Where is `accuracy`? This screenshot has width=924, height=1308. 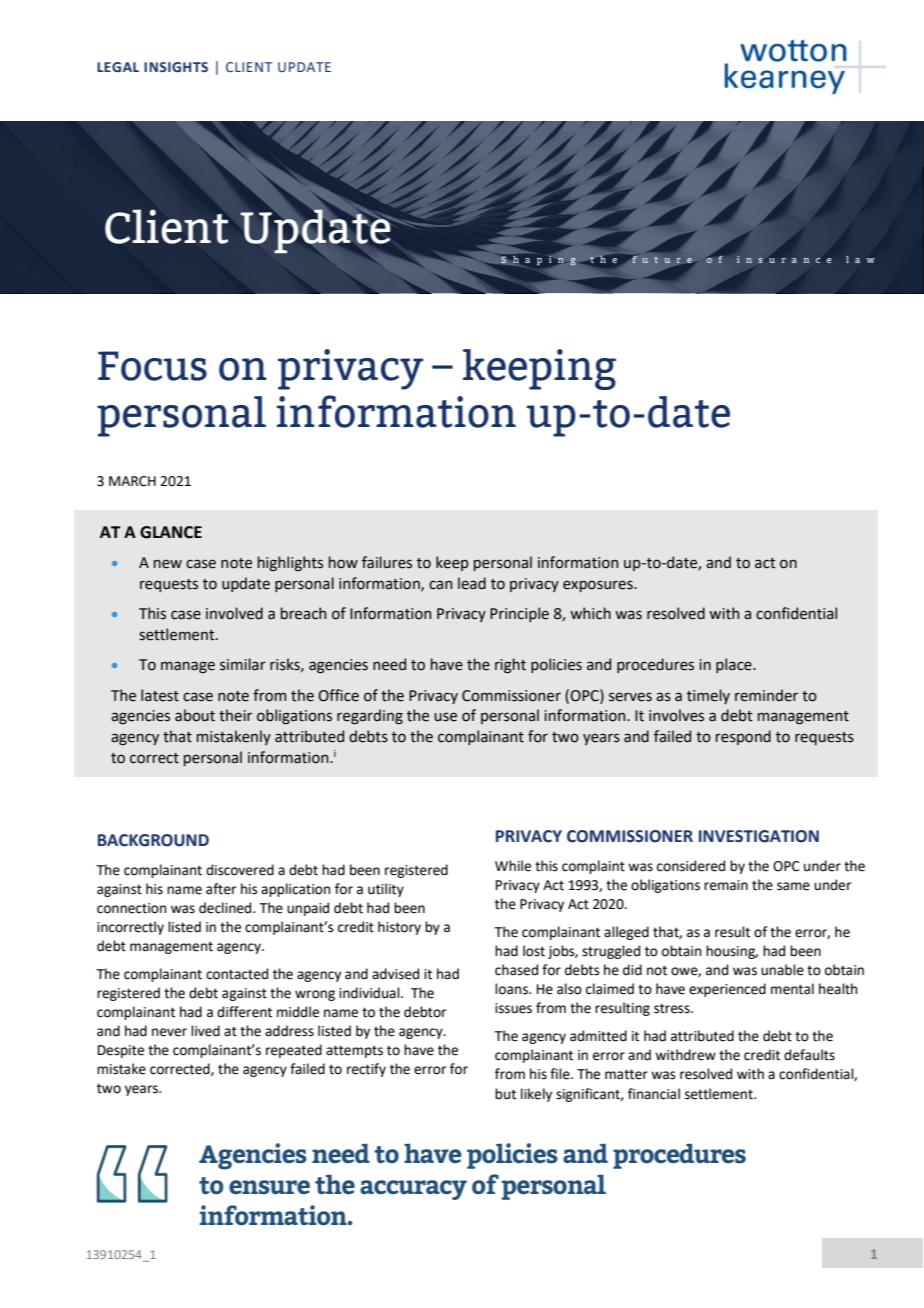
accuracy is located at coordinates (413, 1190).
